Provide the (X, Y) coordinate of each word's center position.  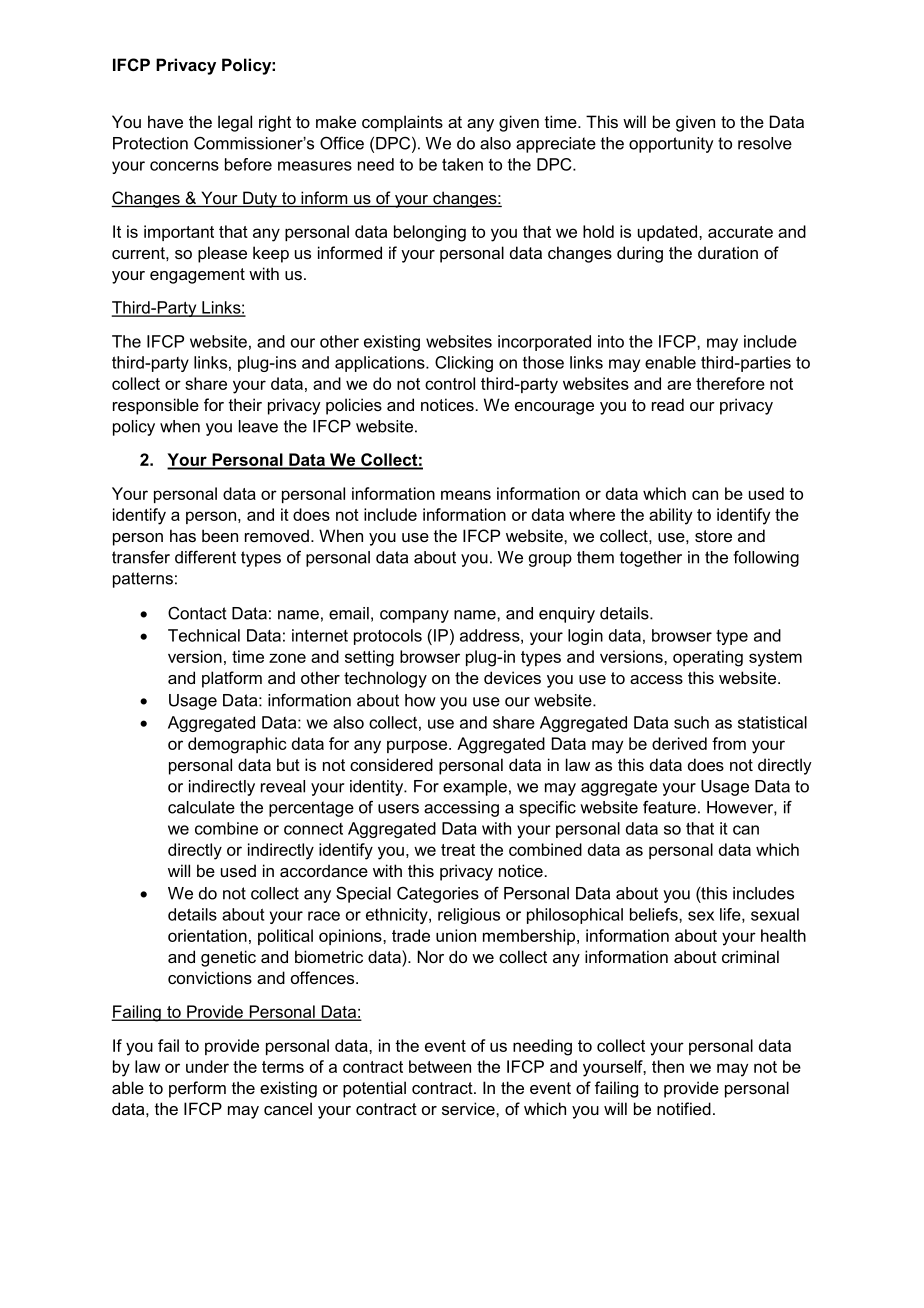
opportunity (671, 145)
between (440, 1066)
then (668, 1066)
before (248, 164)
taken (462, 164)
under (207, 1066)
